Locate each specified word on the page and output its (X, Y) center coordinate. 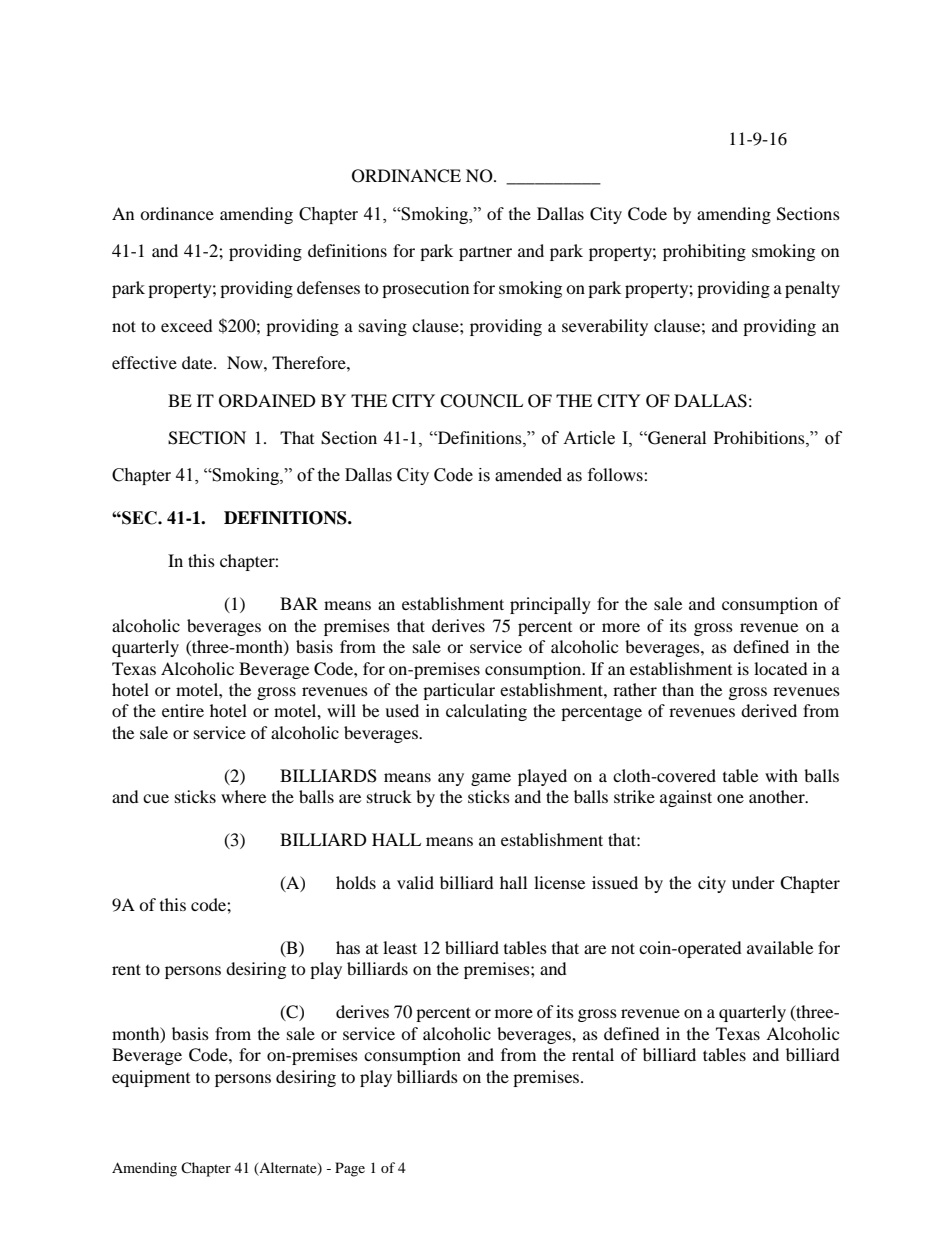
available (780, 947)
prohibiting (704, 252)
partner (485, 253)
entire (183, 710)
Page (350, 1169)
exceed (187, 325)
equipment (151, 1078)
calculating (486, 712)
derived (769, 710)
